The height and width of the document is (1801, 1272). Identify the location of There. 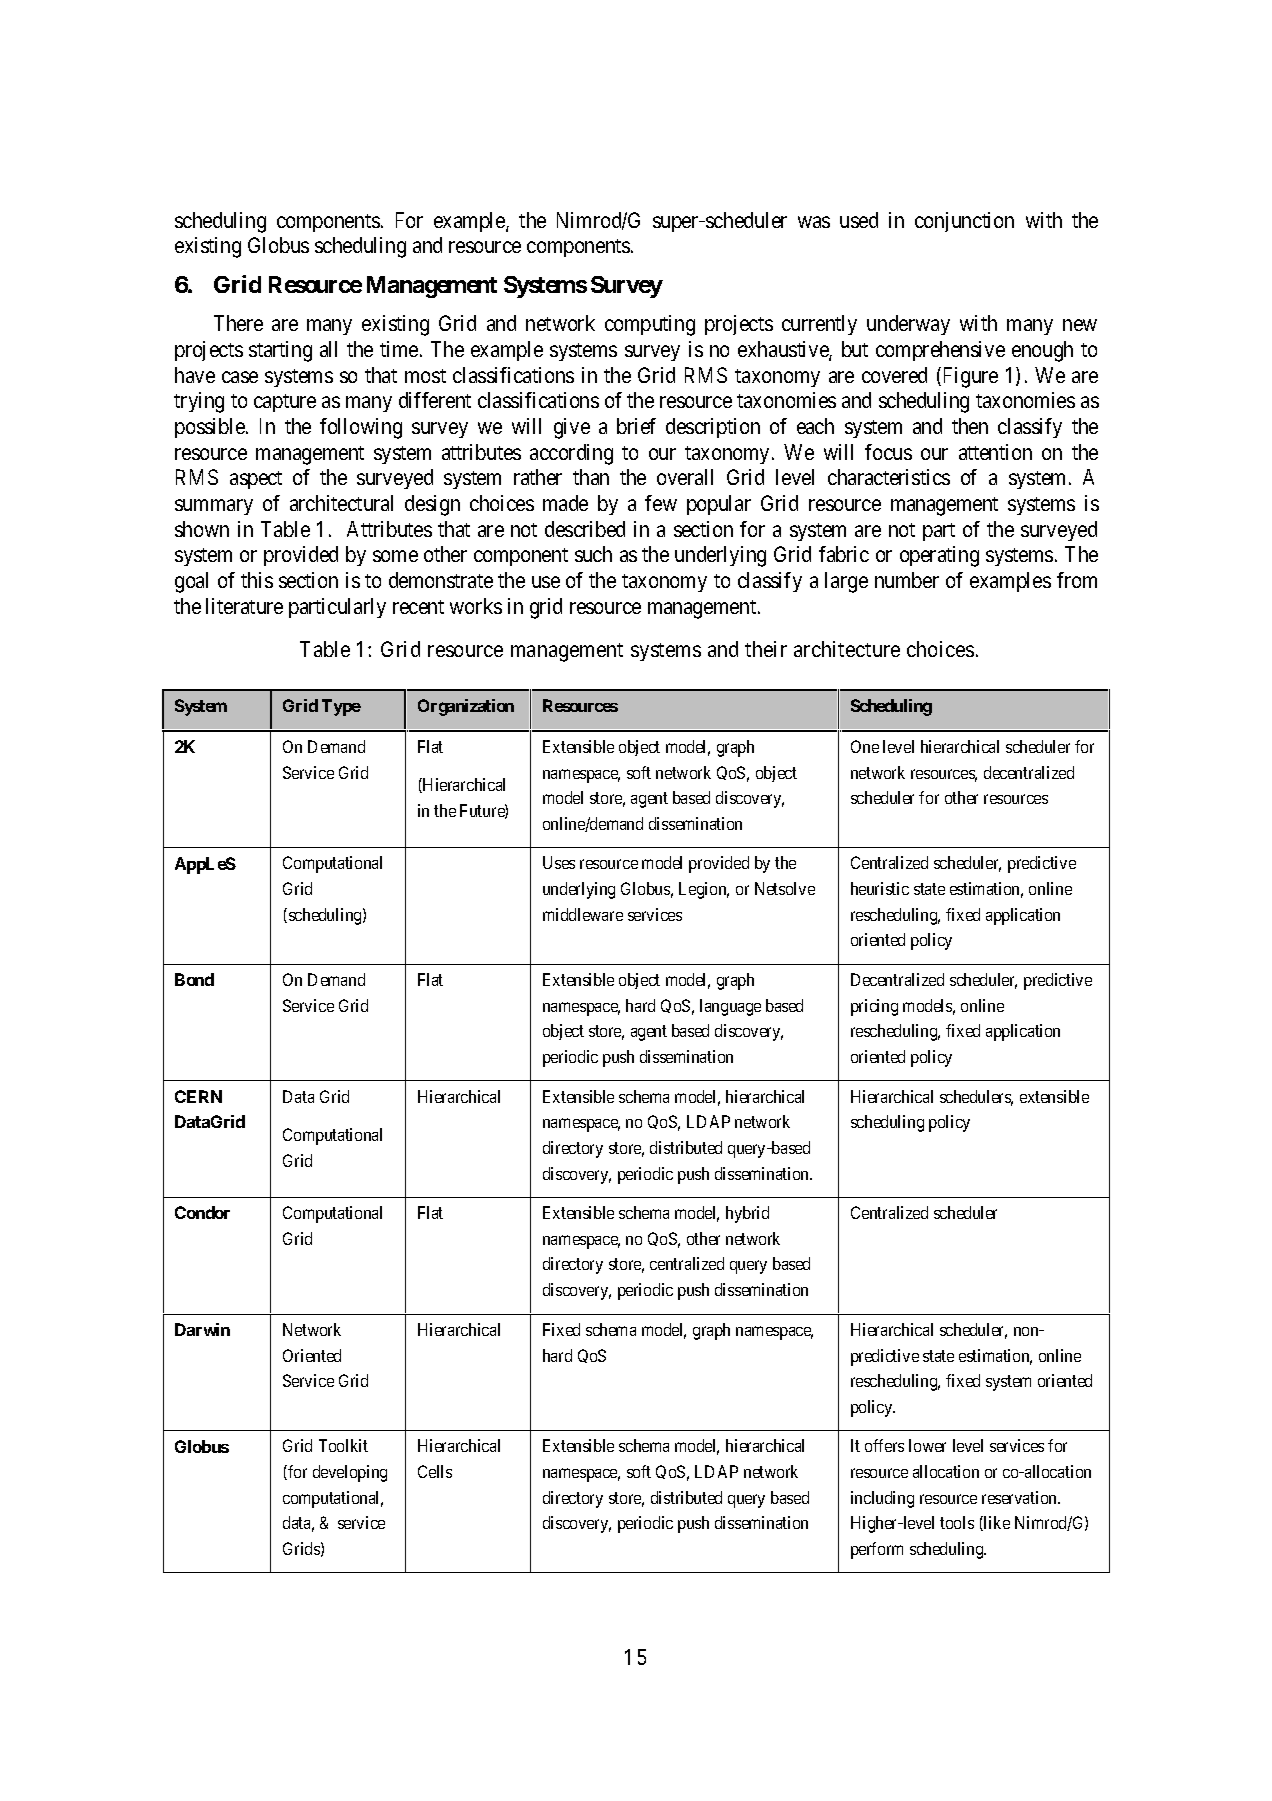
(238, 323).
